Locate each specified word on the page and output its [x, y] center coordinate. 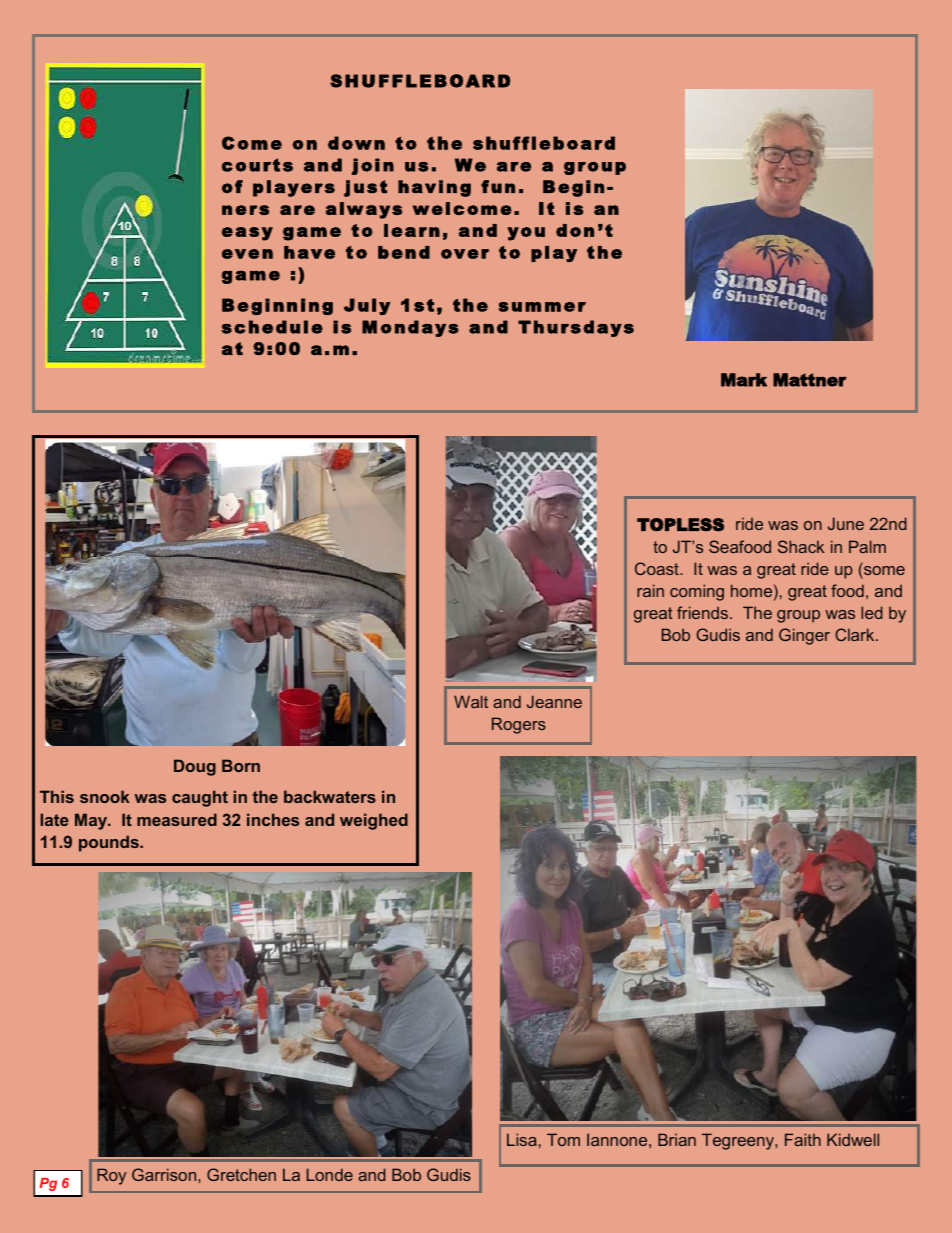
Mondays [410, 328]
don [575, 230]
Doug [195, 767]
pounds [110, 843]
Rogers [519, 725]
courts [257, 165]
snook [105, 796]
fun [498, 186]
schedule [272, 327]
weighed [374, 821]
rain [650, 590]
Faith [803, 1139]
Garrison [165, 1174]
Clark [856, 634]
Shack [801, 546]
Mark [744, 380]
